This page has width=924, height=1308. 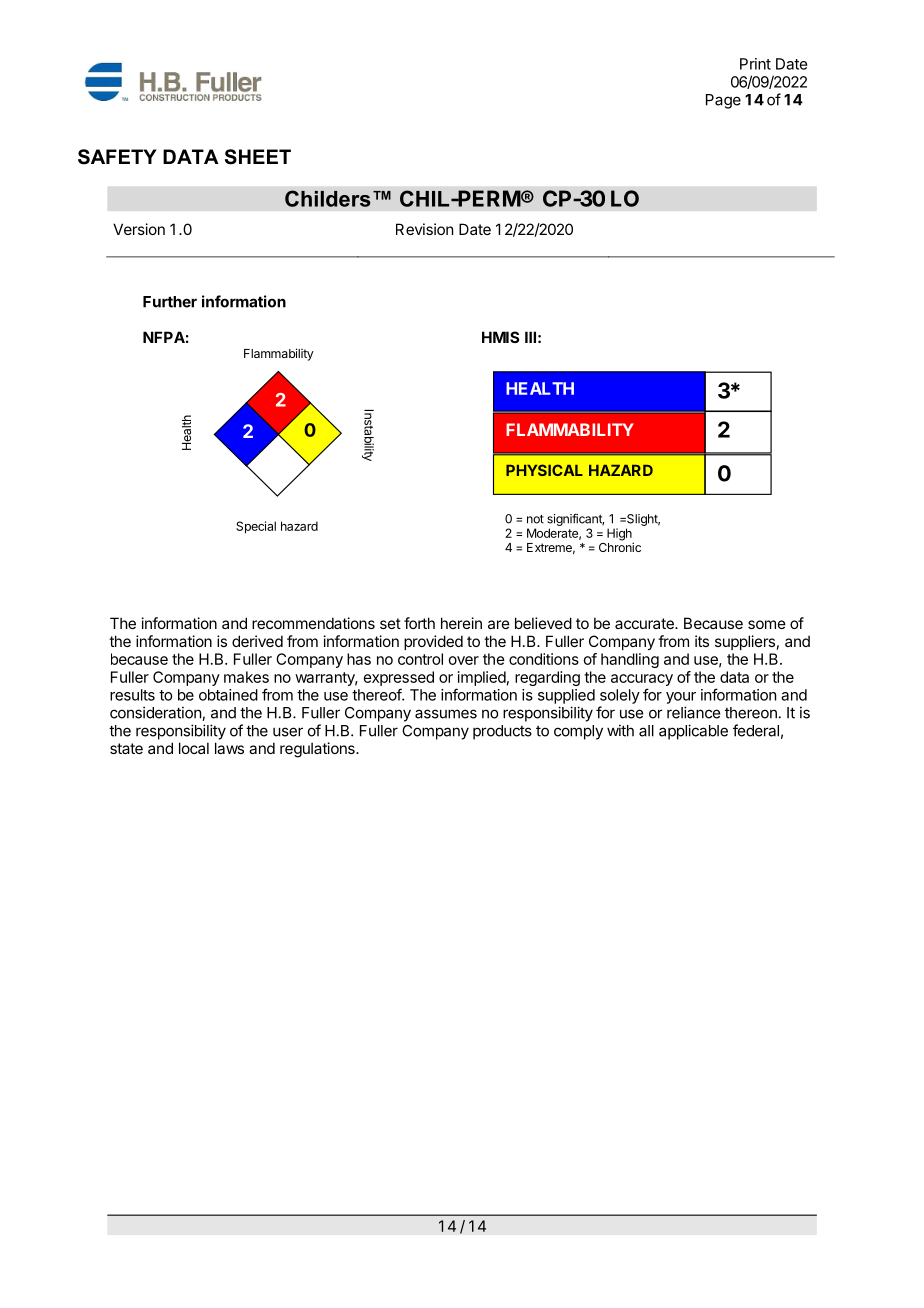 I want to click on Revision, so click(x=424, y=229).
